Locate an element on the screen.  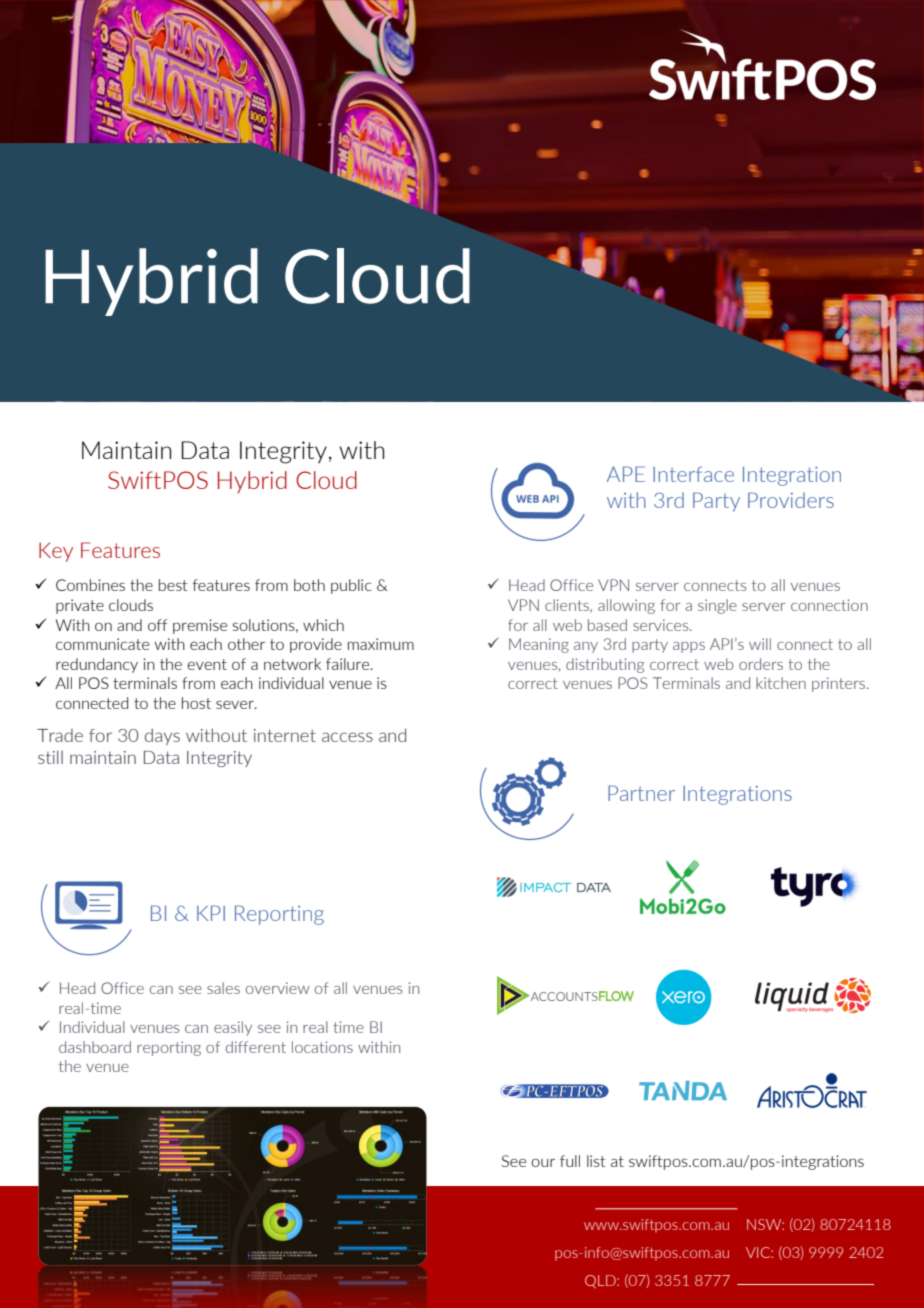
APE is located at coordinates (626, 474).
